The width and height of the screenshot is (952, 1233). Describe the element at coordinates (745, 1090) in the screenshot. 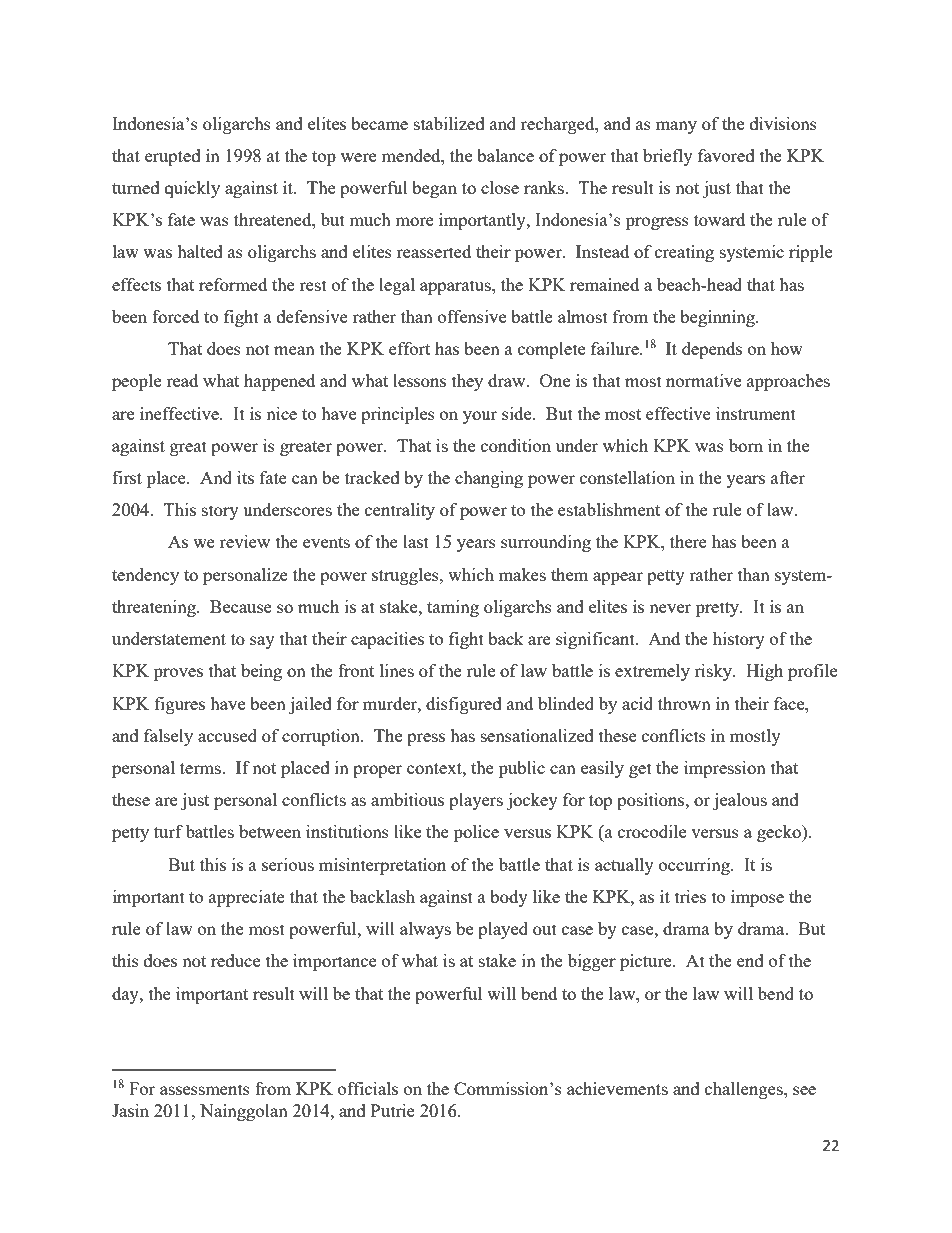

I see `challenges` at that location.
